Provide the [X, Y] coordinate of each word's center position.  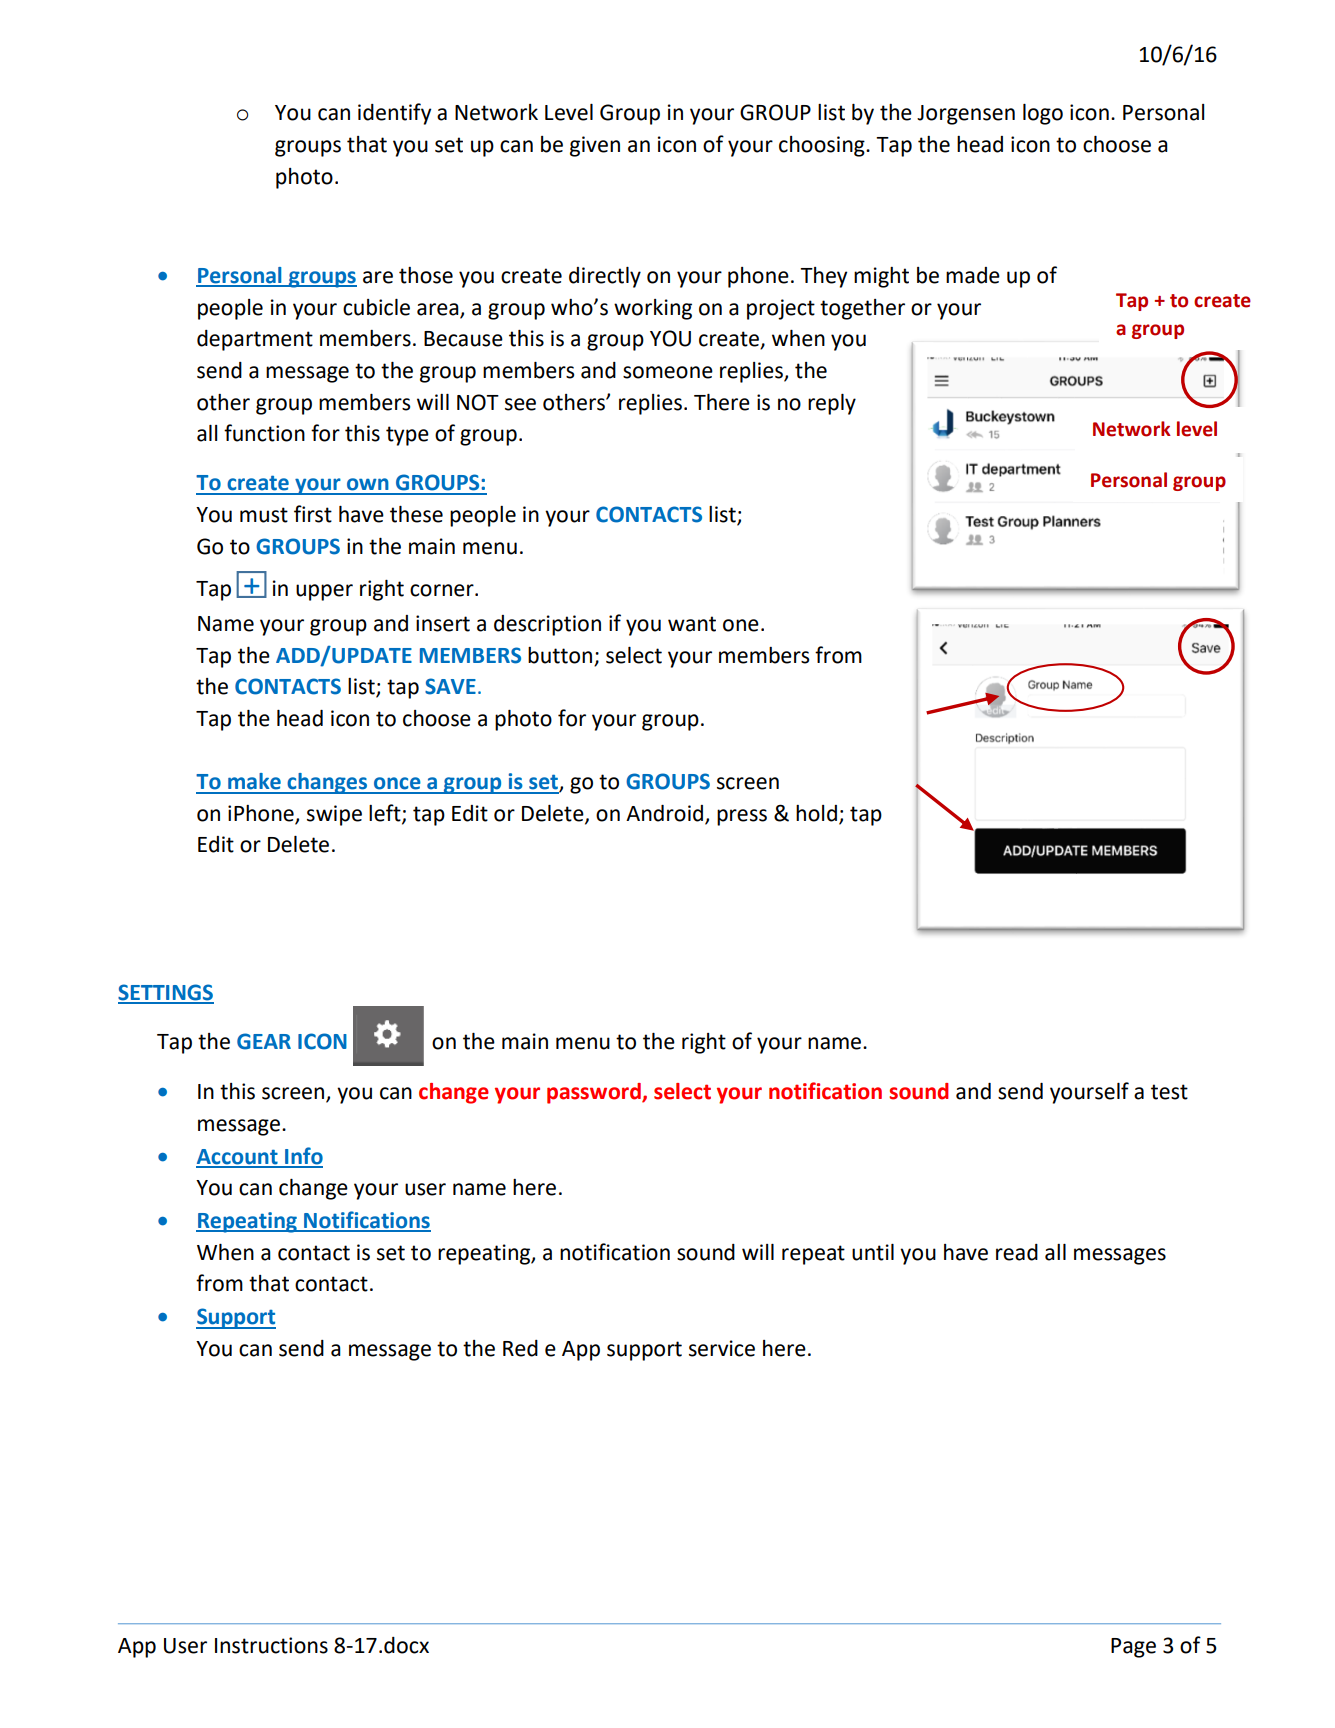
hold [816, 813]
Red [520, 1348]
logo [1043, 114]
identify [394, 114]
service [722, 1348]
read [1017, 1252]
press [742, 817]
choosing [823, 146]
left [386, 814]
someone [668, 372]
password [595, 1093]
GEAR [264, 1041]
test [1169, 1092]
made [973, 275]
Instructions [271, 1645]
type [407, 436]
